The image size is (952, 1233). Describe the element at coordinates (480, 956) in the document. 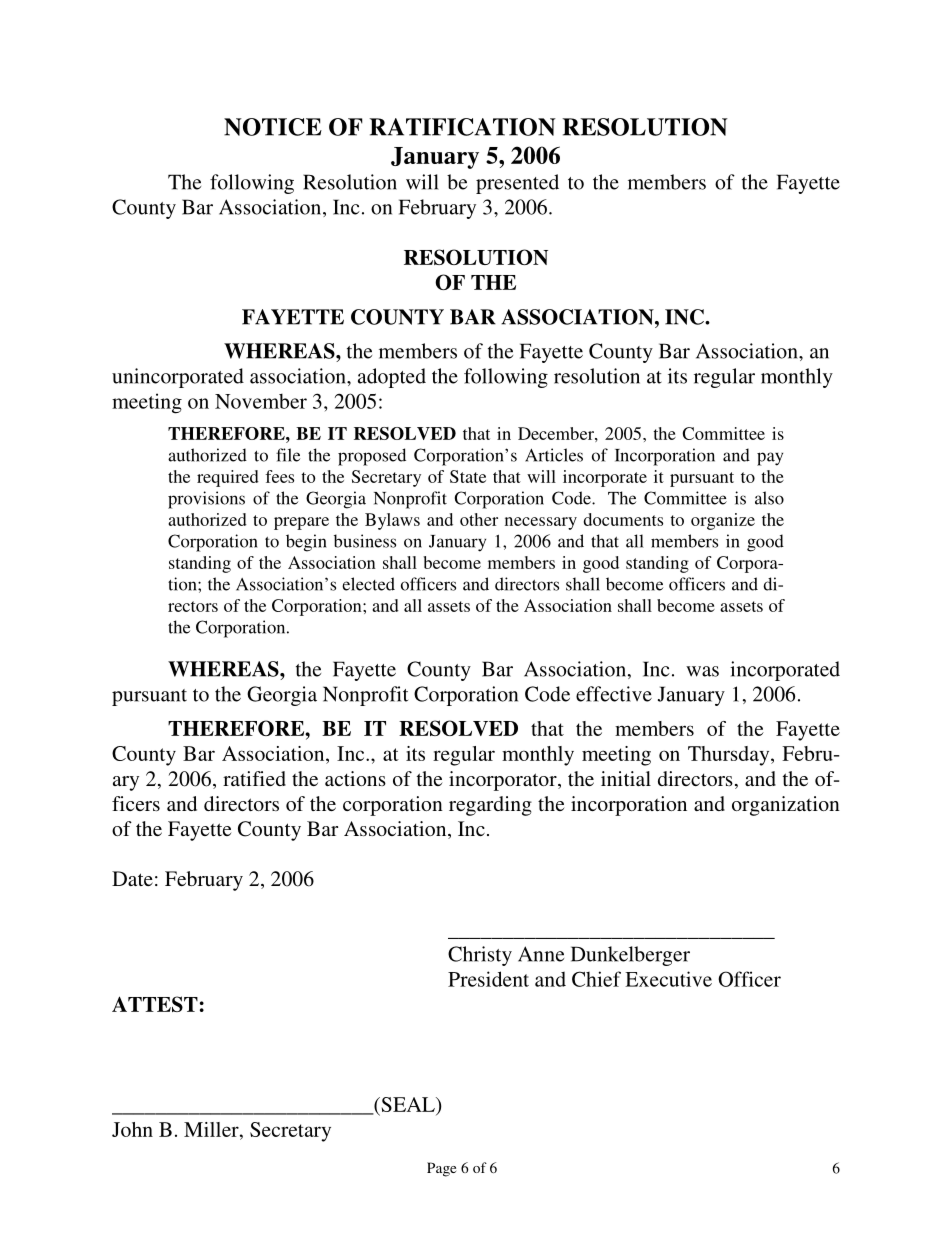

I see `Christy` at that location.
